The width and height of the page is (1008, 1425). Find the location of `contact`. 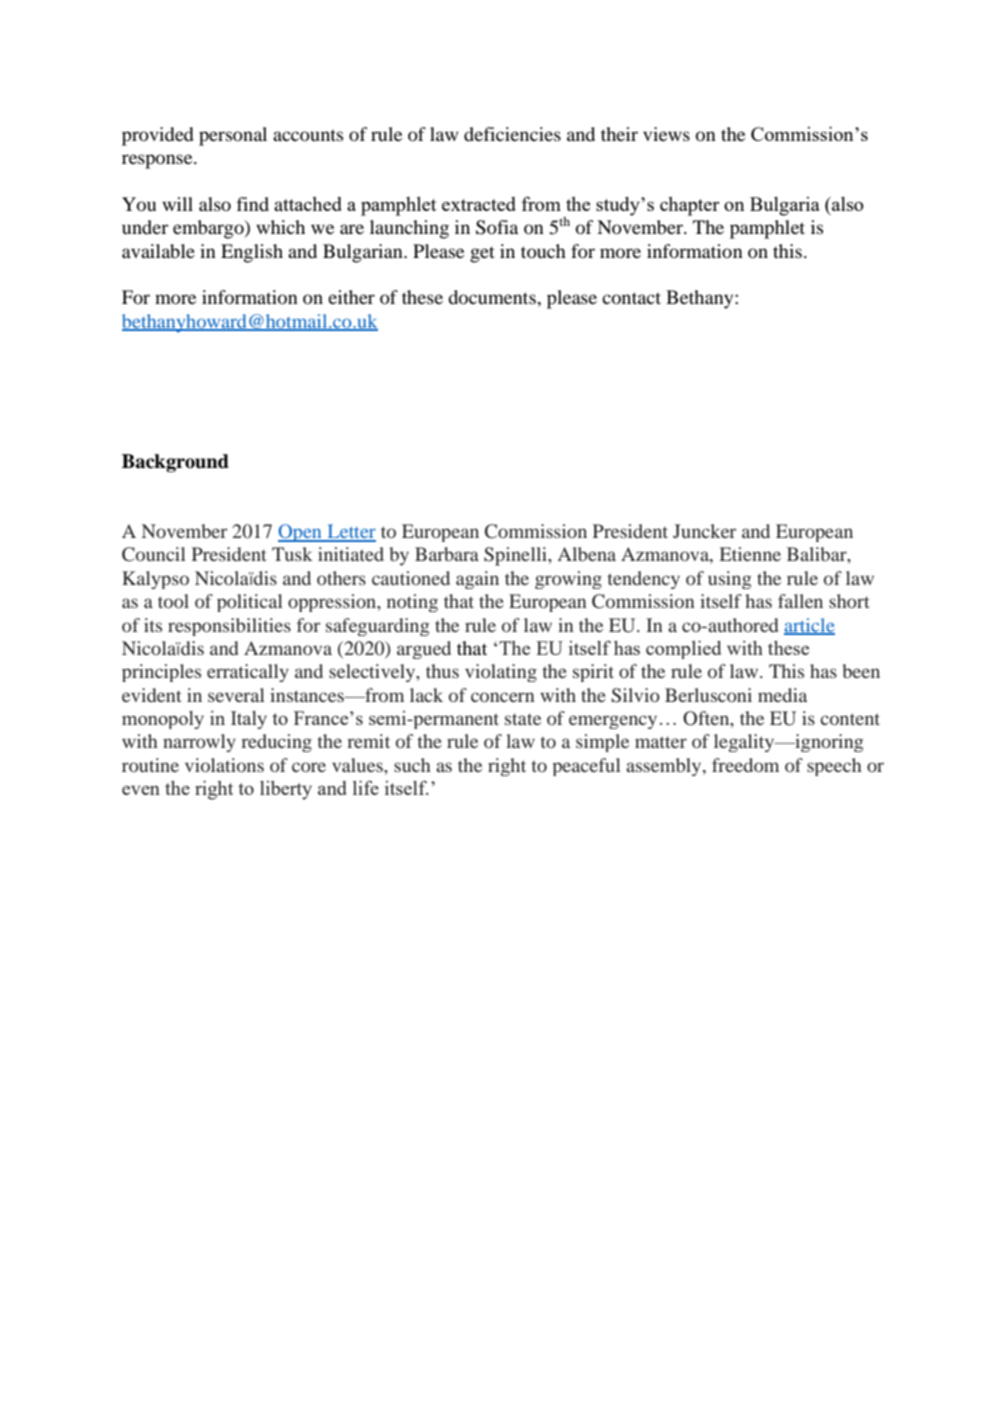

contact is located at coordinates (631, 298).
